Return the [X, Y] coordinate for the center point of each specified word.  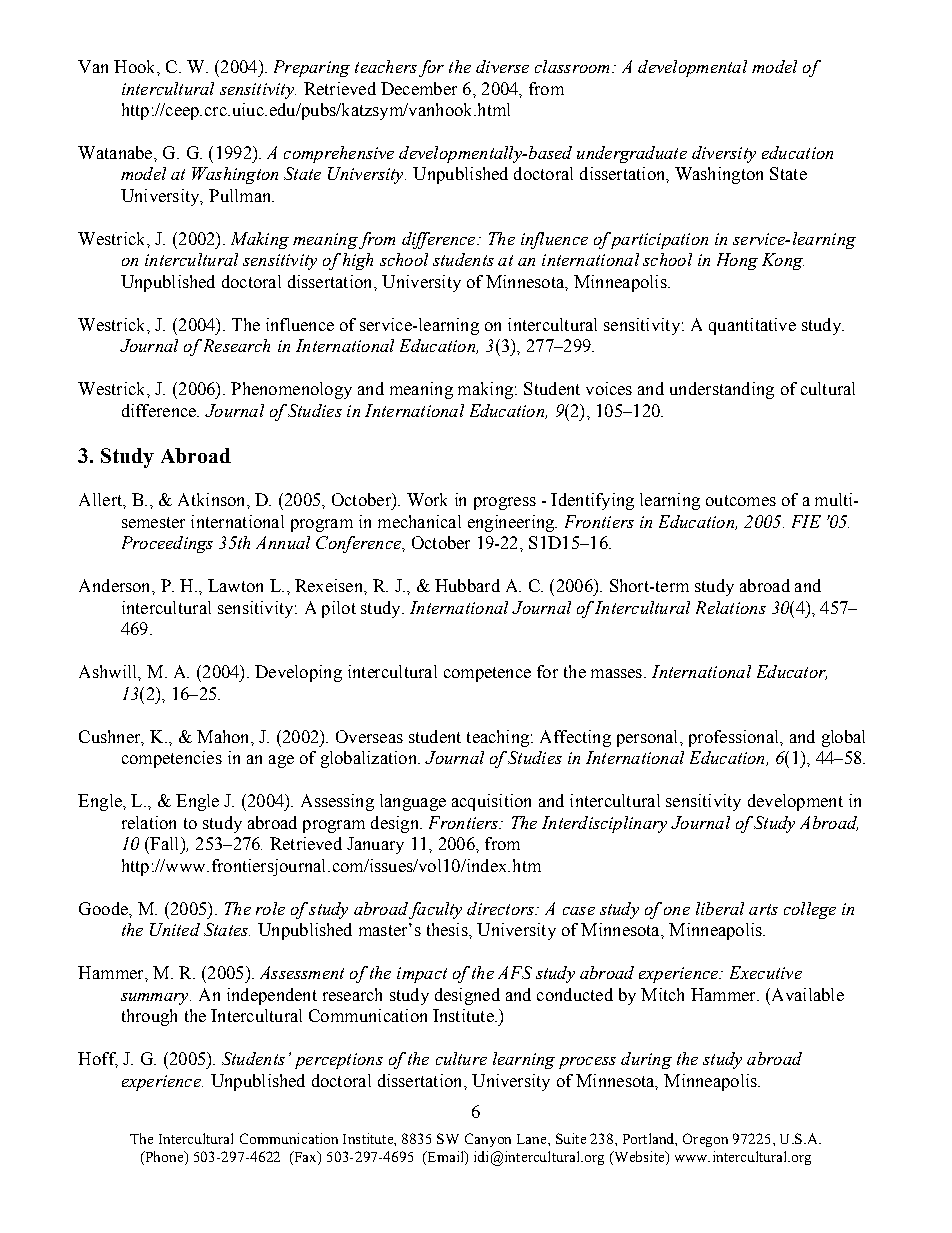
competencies [172, 759]
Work [427, 499]
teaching [499, 738]
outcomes [741, 500]
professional [735, 738]
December [419, 88]
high [358, 261]
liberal [720, 908]
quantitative [752, 326]
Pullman [241, 195]
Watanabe [116, 152]
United [175, 929]
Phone [164, 1158]
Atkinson [213, 499]
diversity [724, 154]
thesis [448, 929]
